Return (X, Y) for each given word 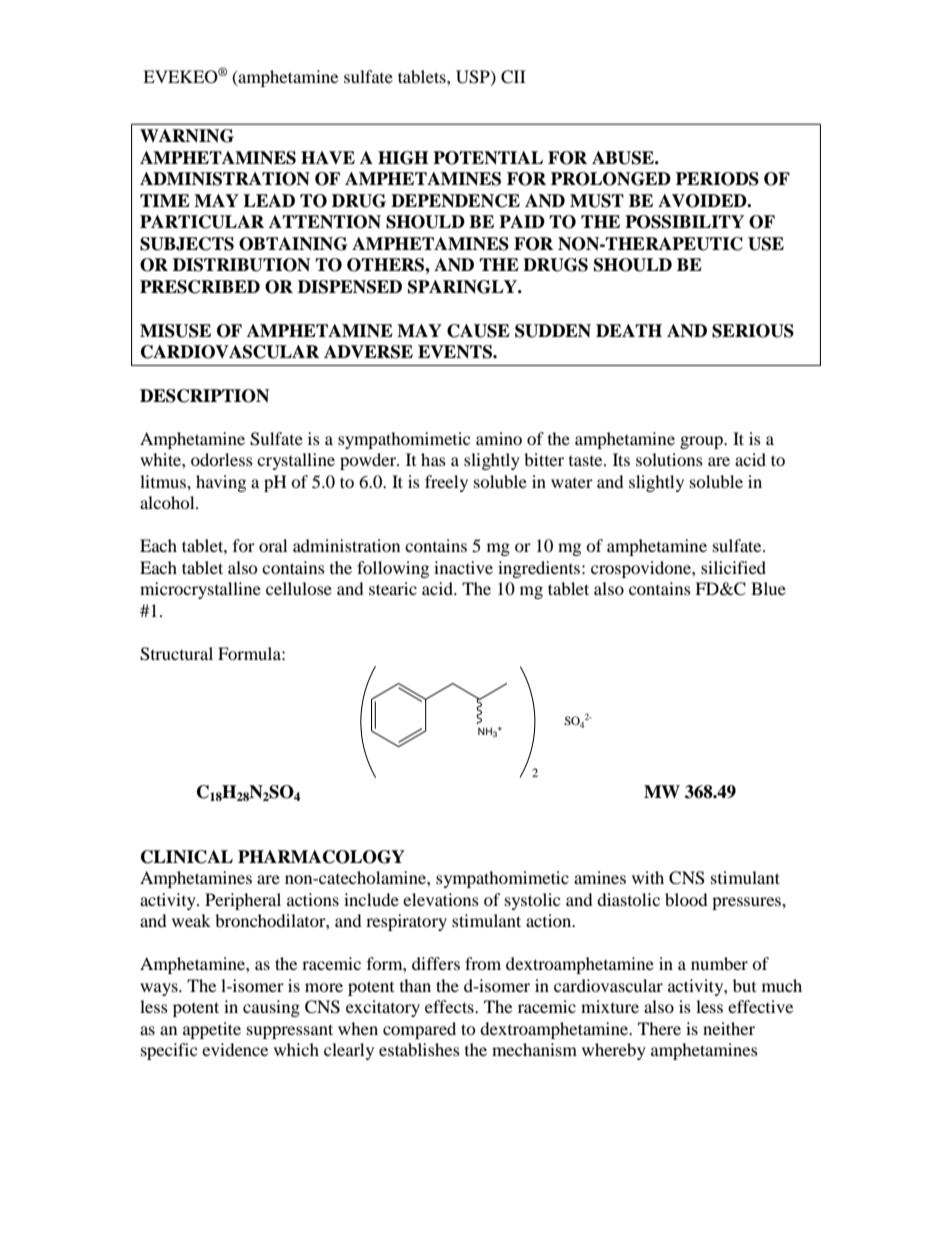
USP (474, 77)
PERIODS (717, 179)
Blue (768, 588)
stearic (393, 588)
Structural (176, 654)
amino (499, 438)
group (702, 442)
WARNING (187, 136)
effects (450, 1006)
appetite (212, 1030)
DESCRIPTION (204, 396)
